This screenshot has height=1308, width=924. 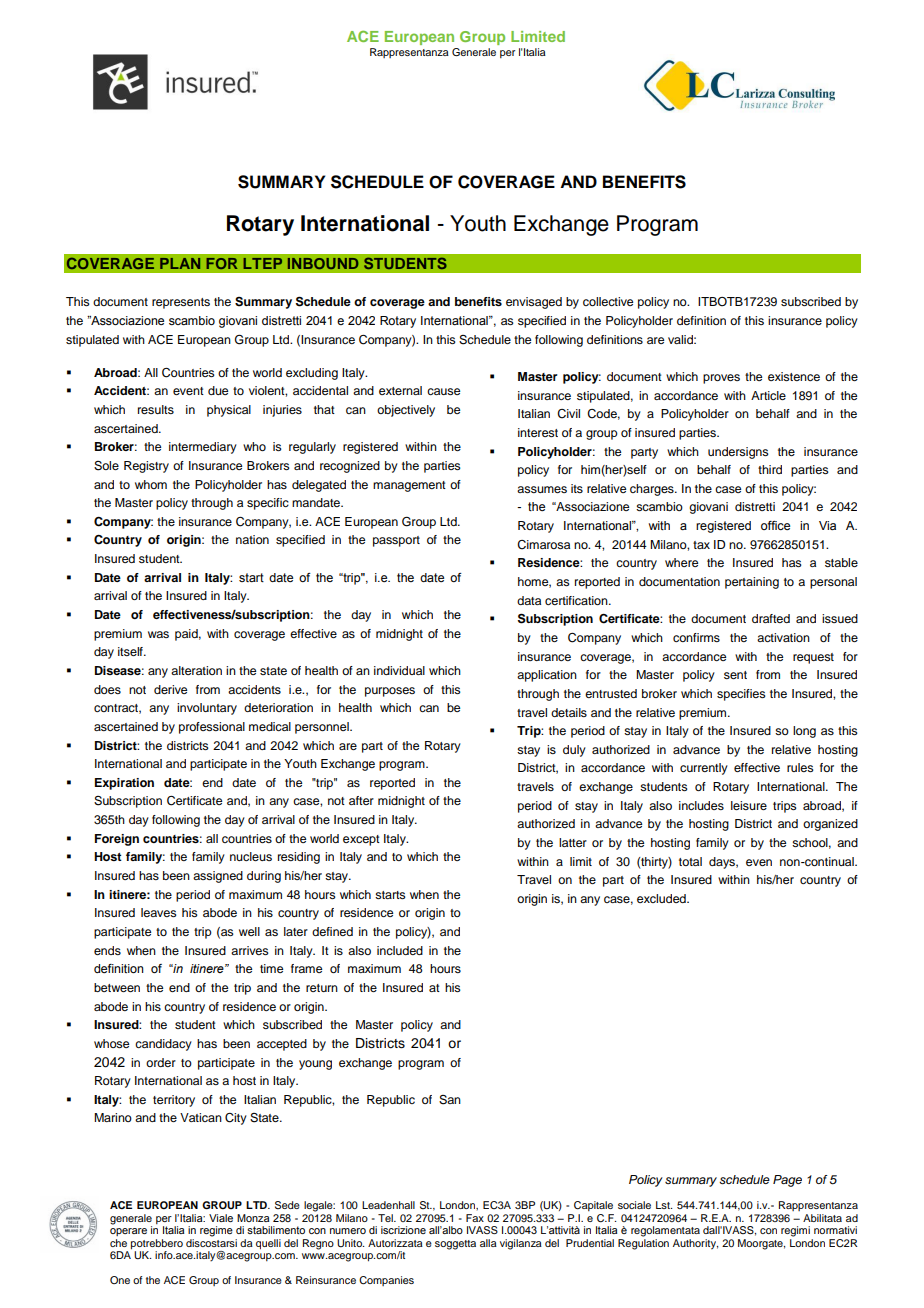 I want to click on excluded, so click(x=662, y=898).
